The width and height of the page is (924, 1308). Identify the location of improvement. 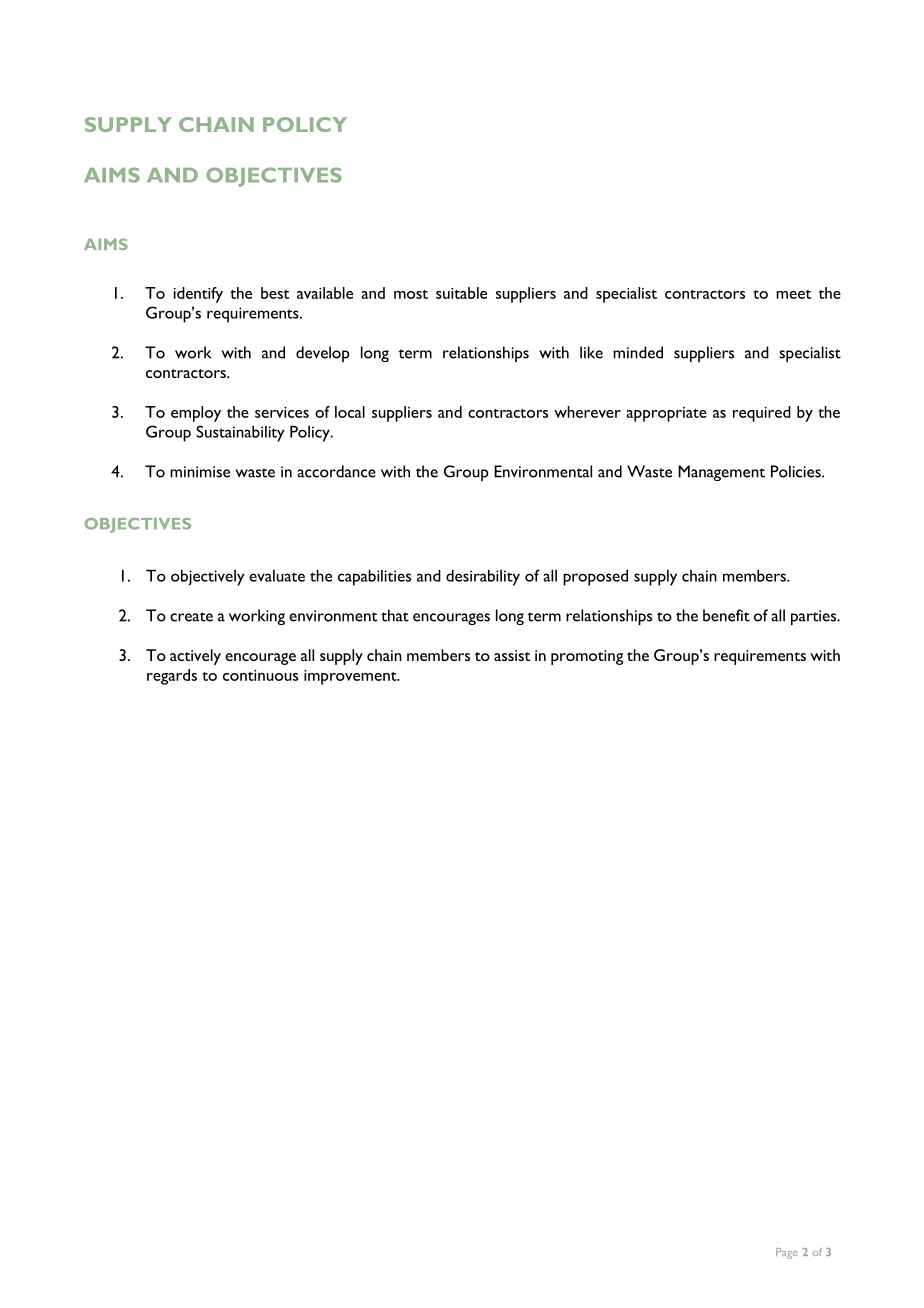
(351, 677).
